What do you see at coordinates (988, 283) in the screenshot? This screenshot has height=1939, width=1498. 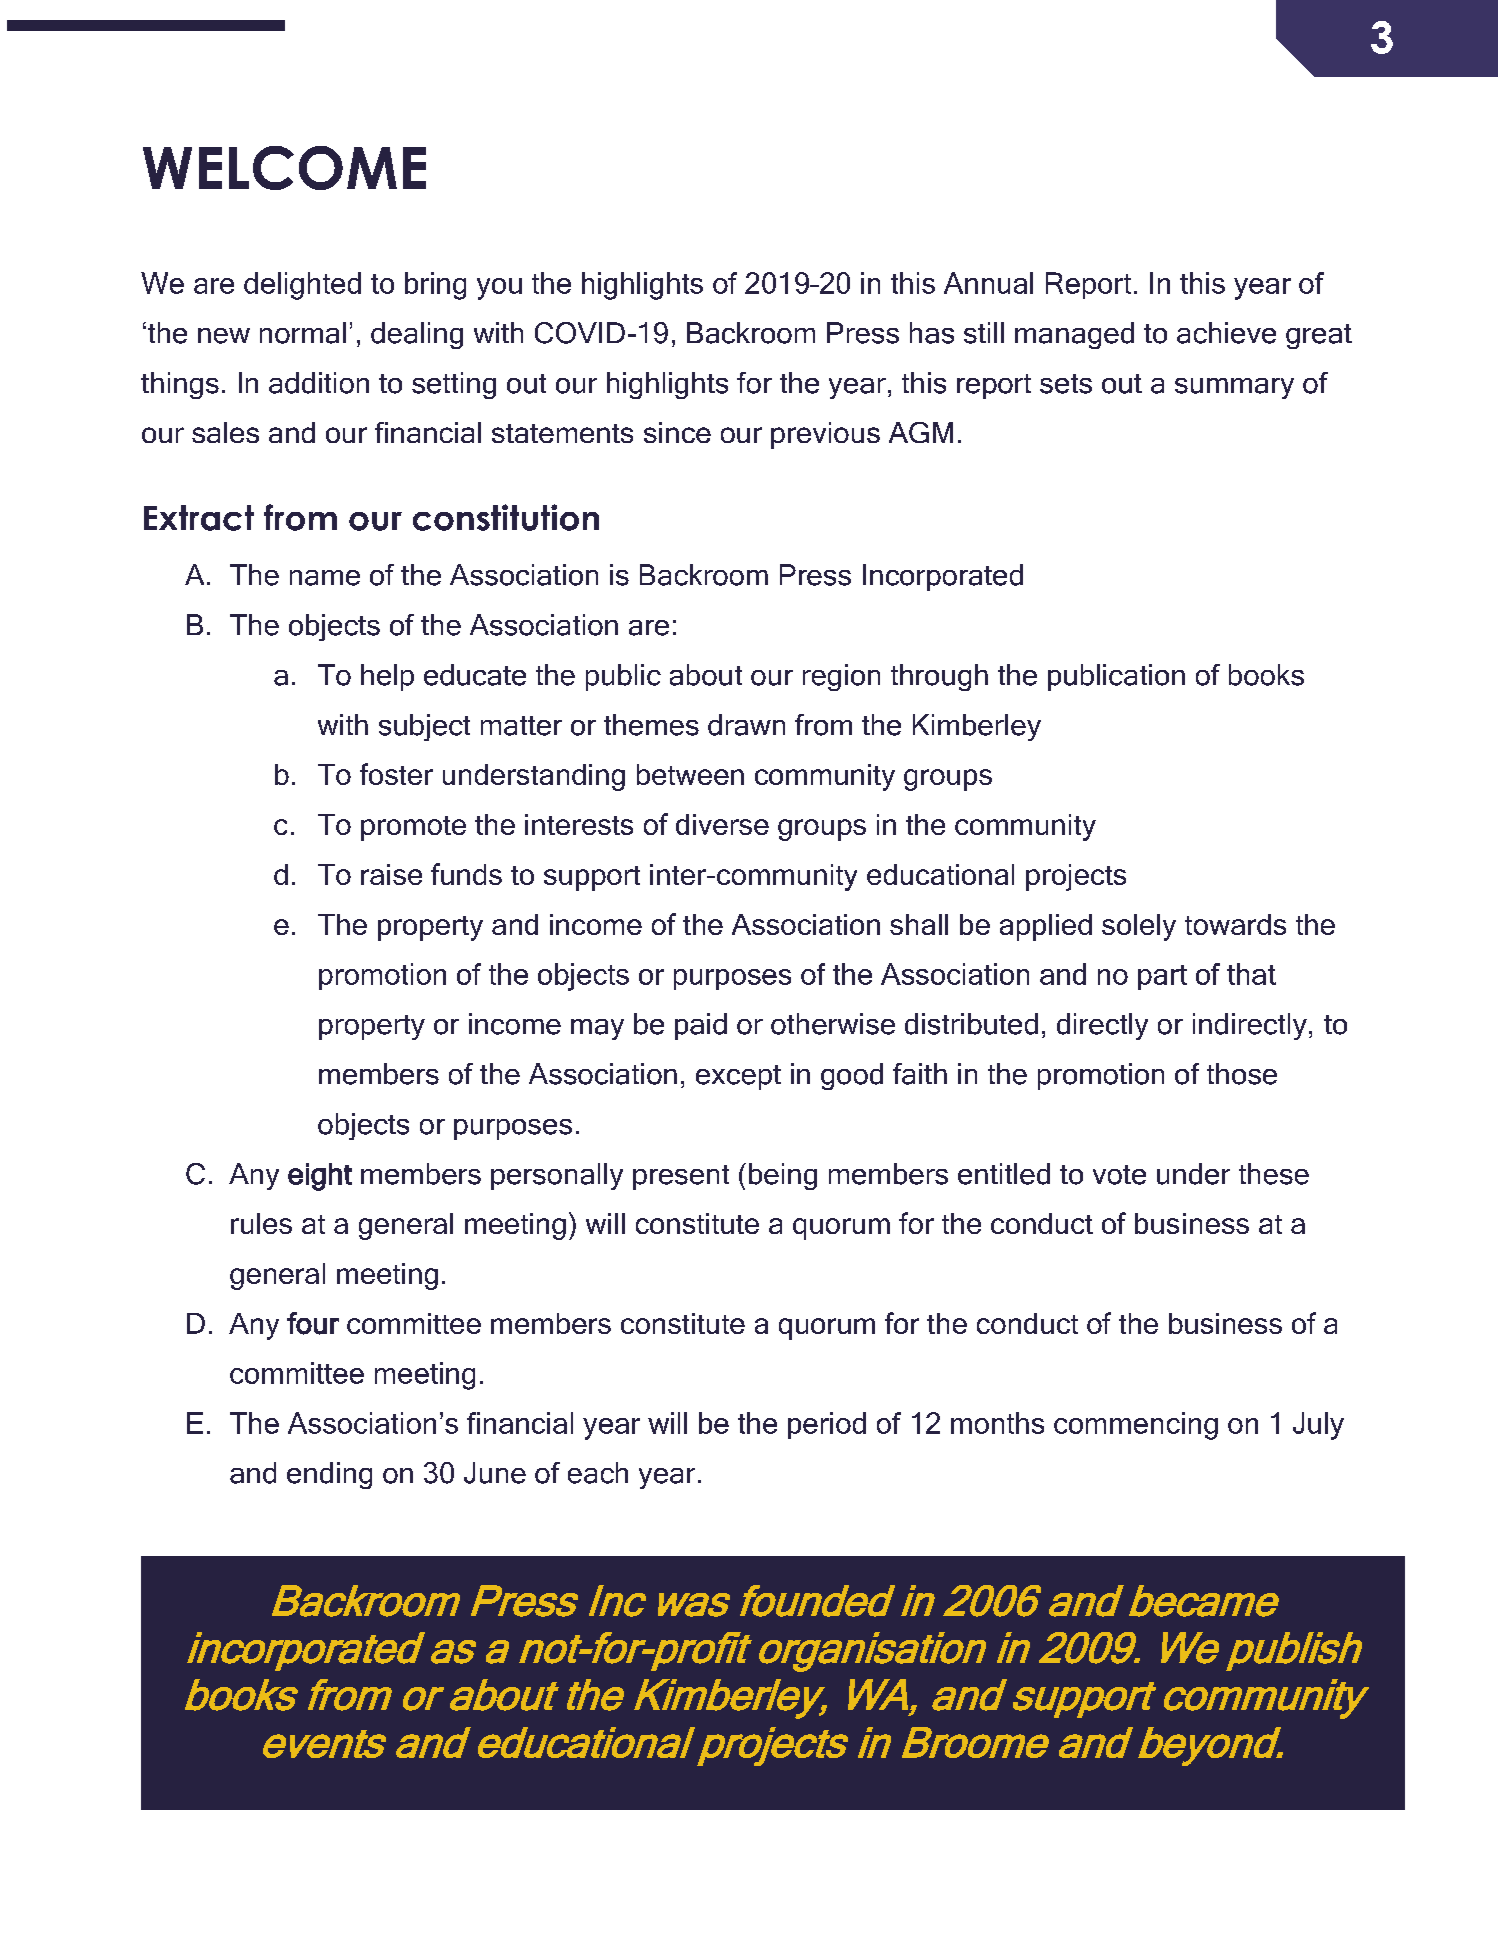 I see `Annual` at bounding box center [988, 283].
